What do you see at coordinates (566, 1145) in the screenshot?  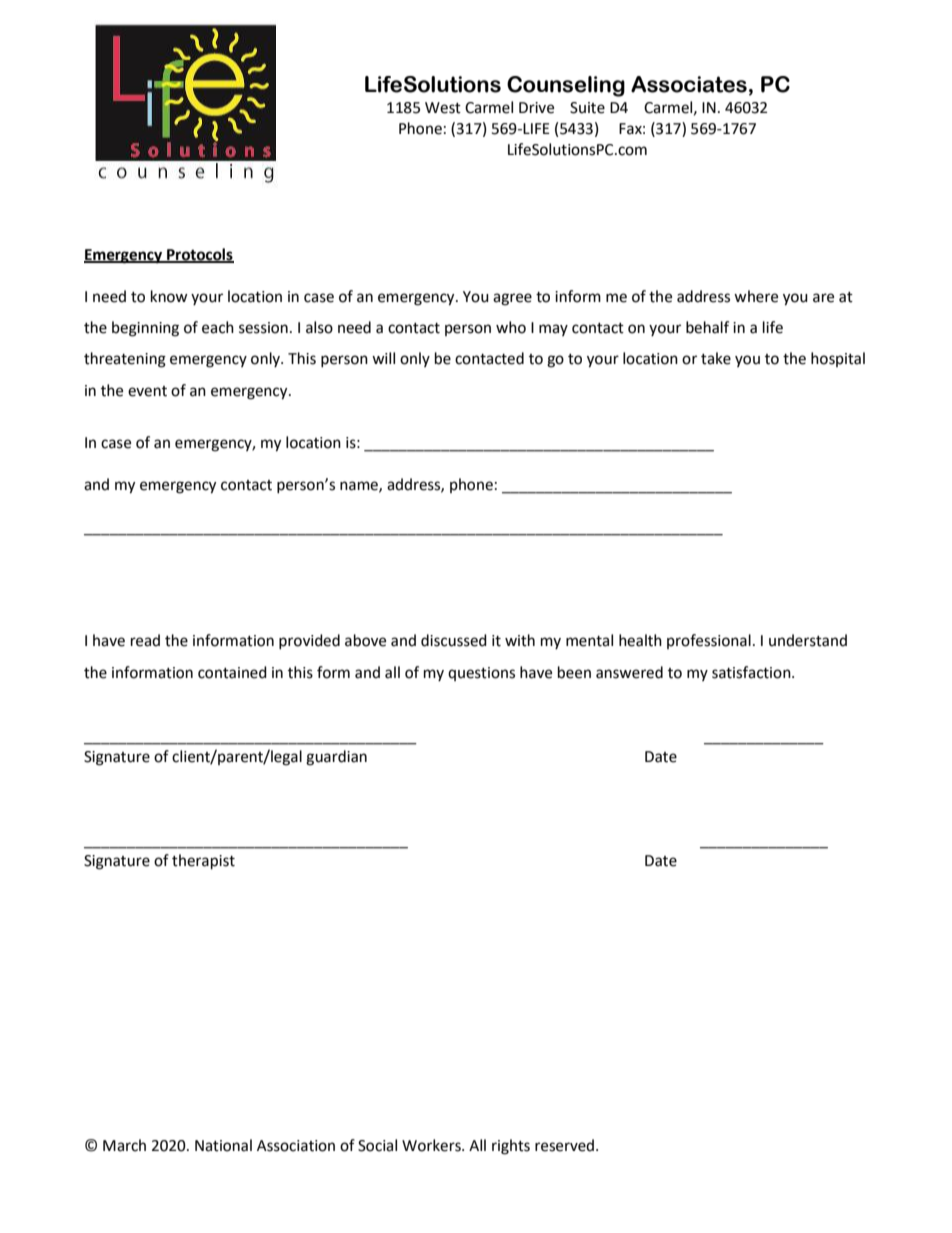 I see `reserved` at bounding box center [566, 1145].
